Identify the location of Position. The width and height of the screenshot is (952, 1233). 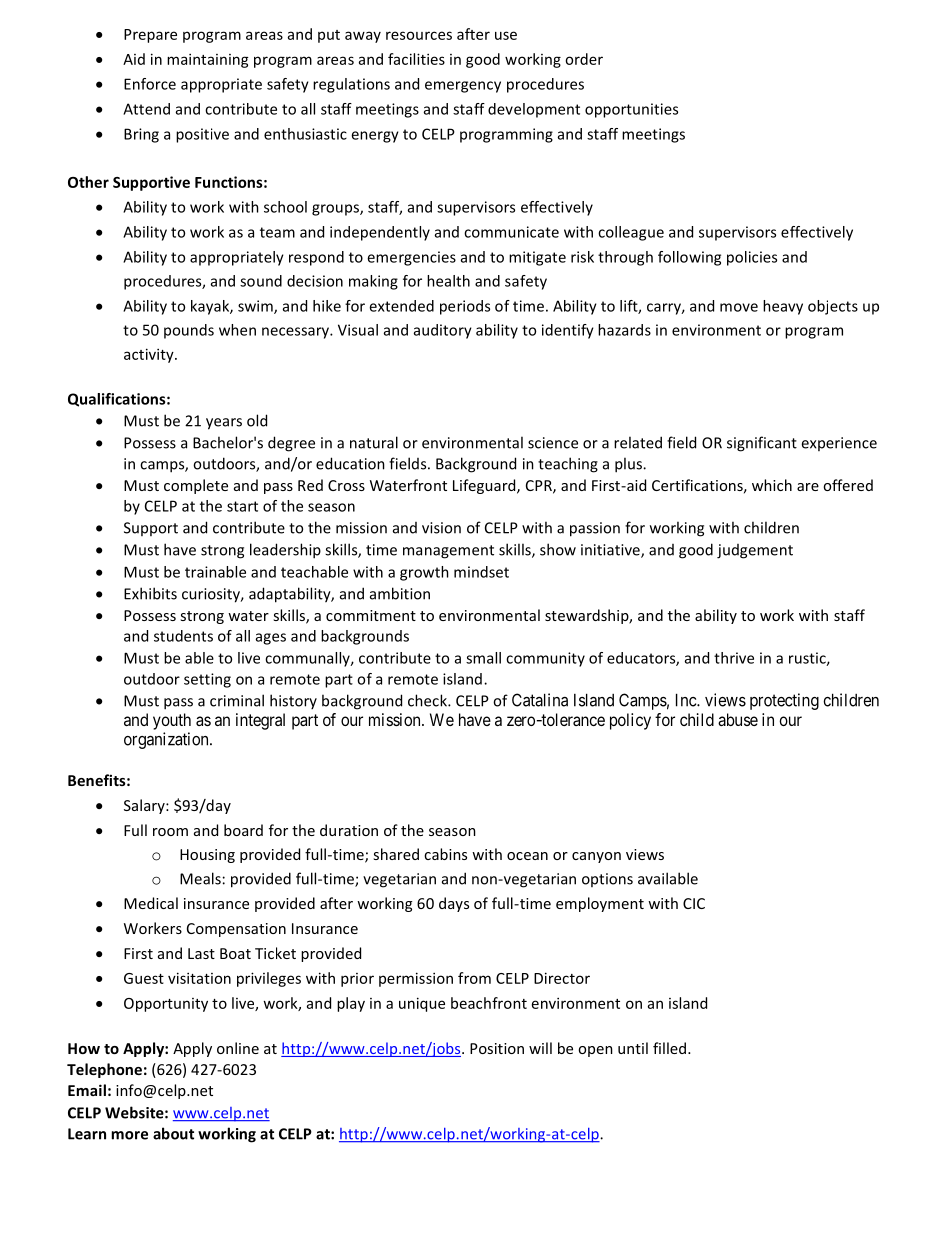
(497, 1048).
